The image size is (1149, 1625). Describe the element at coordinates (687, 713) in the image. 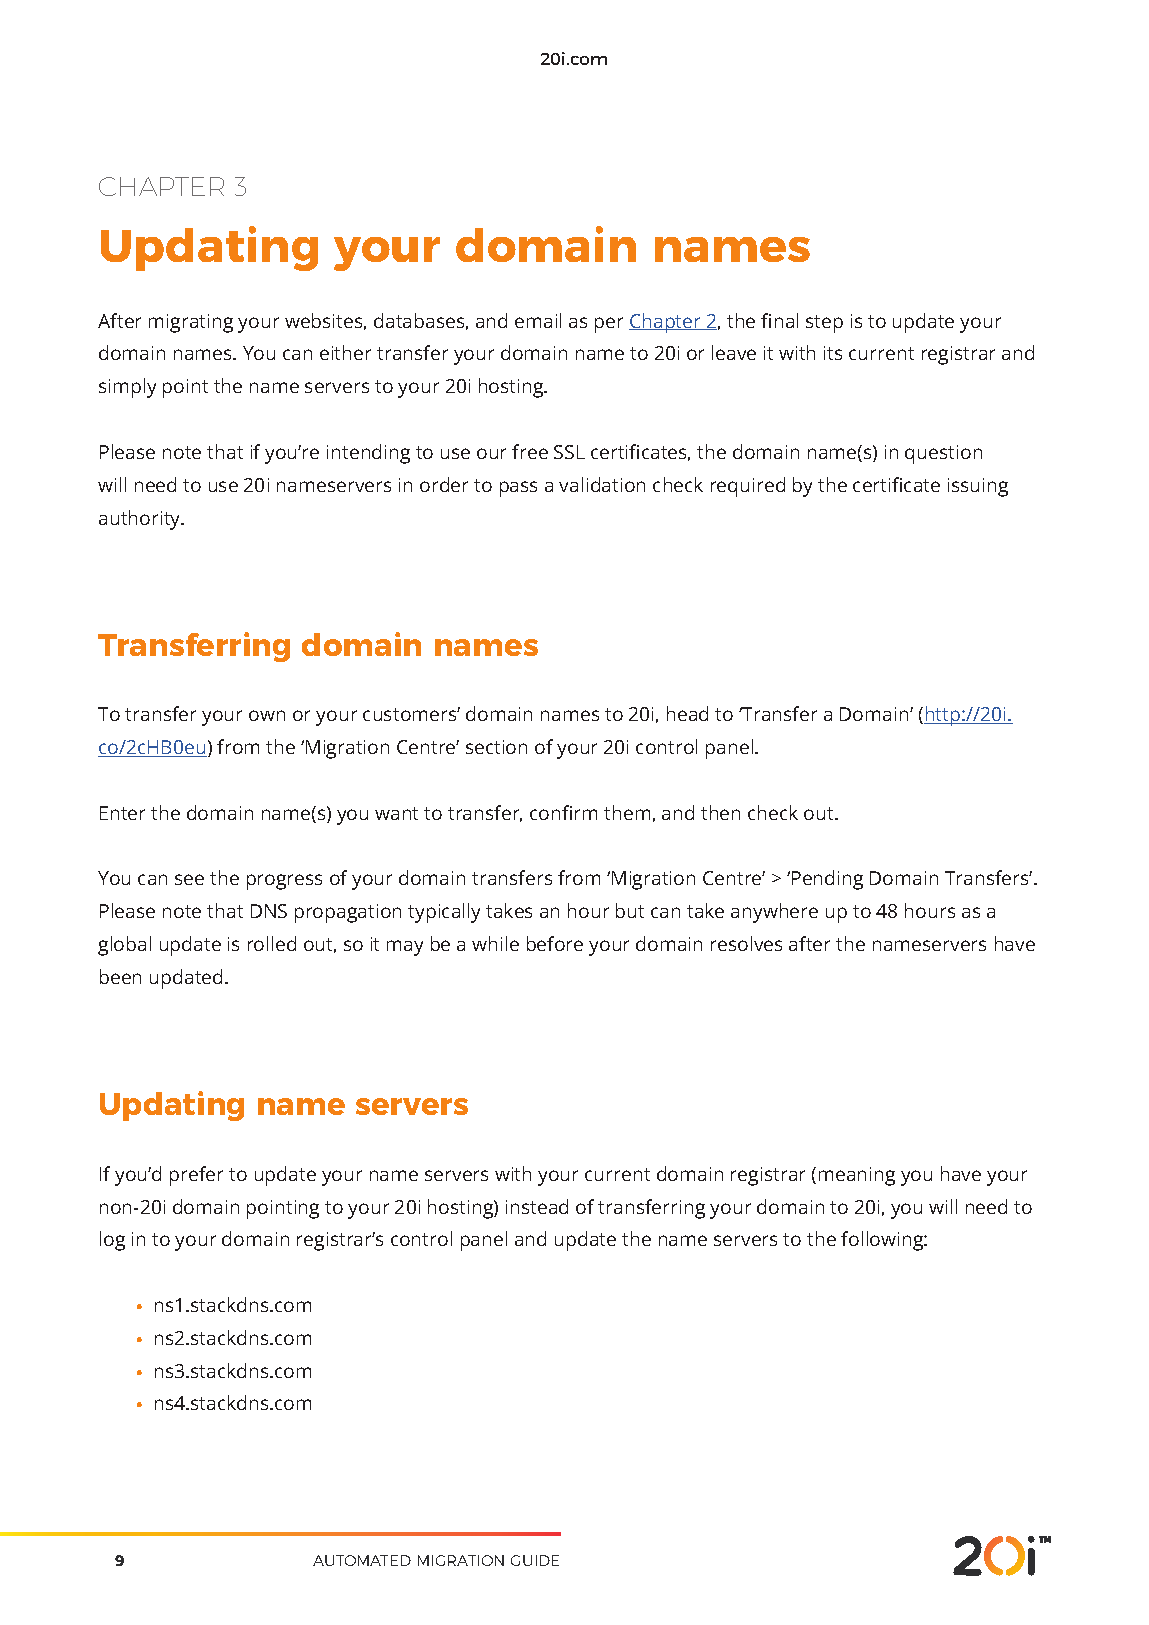

I see `head` at that location.
